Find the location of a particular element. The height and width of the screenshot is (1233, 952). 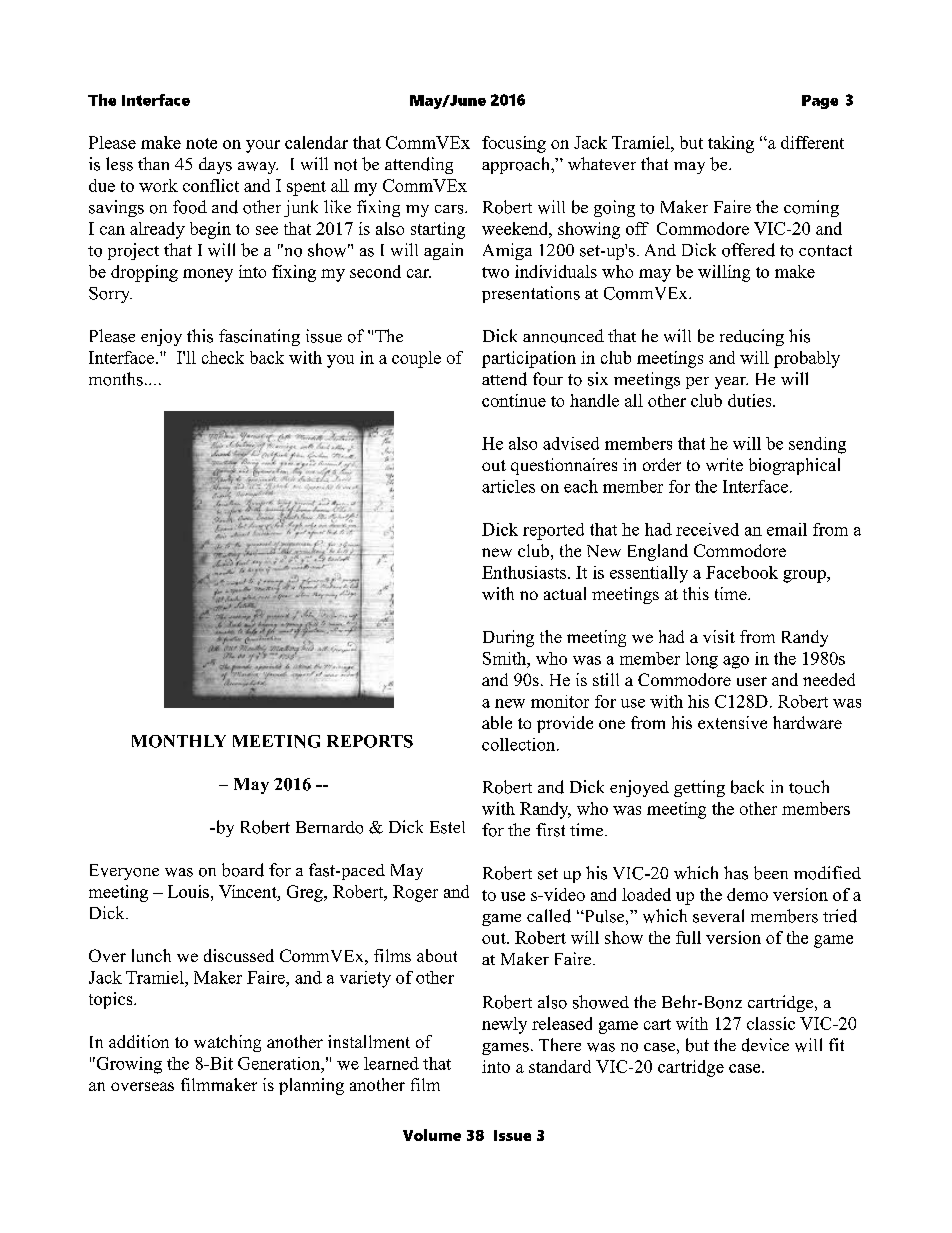

note is located at coordinates (201, 143).
